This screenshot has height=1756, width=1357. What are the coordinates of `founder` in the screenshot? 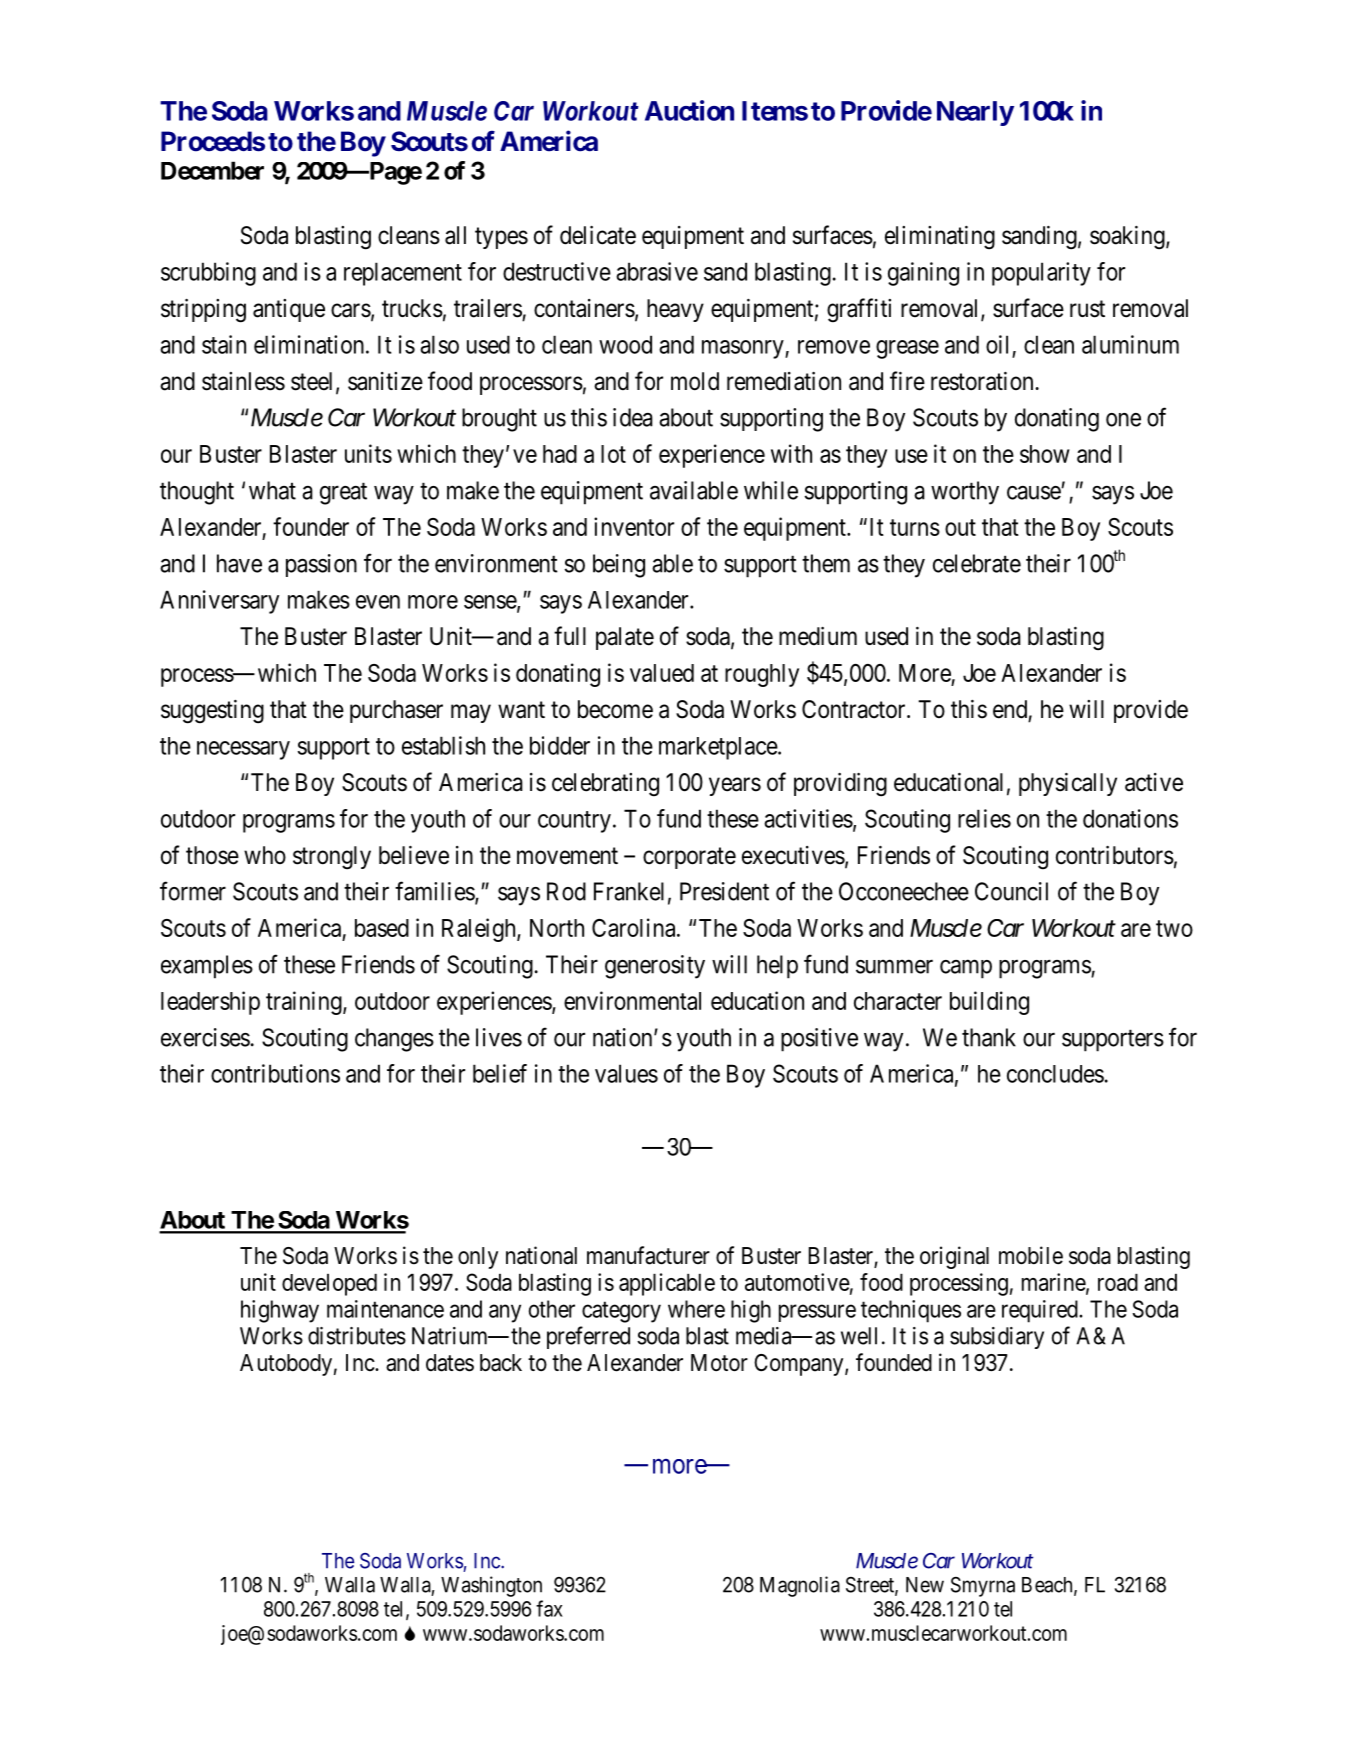 It's located at (311, 526).
